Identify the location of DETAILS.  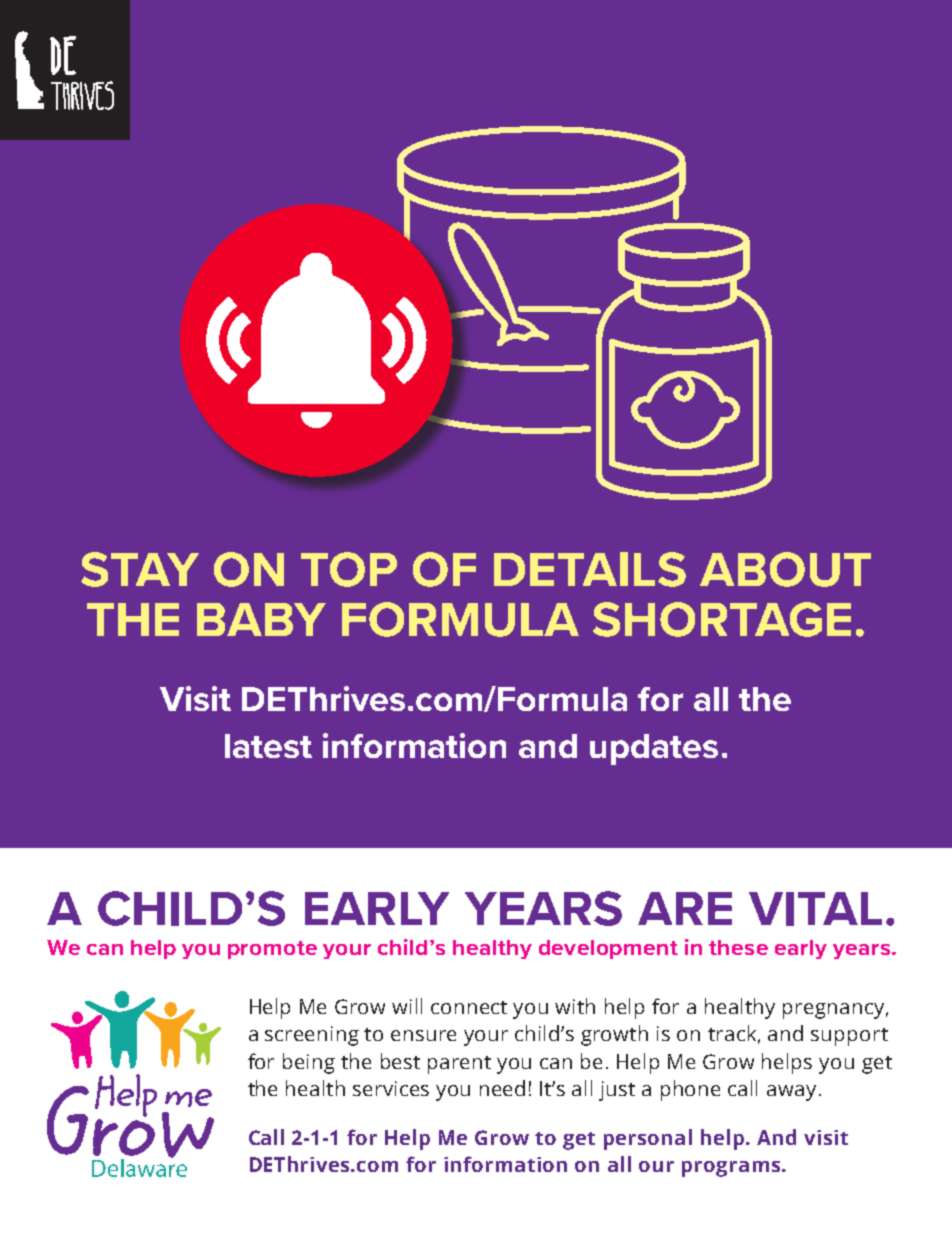
(590, 569).
